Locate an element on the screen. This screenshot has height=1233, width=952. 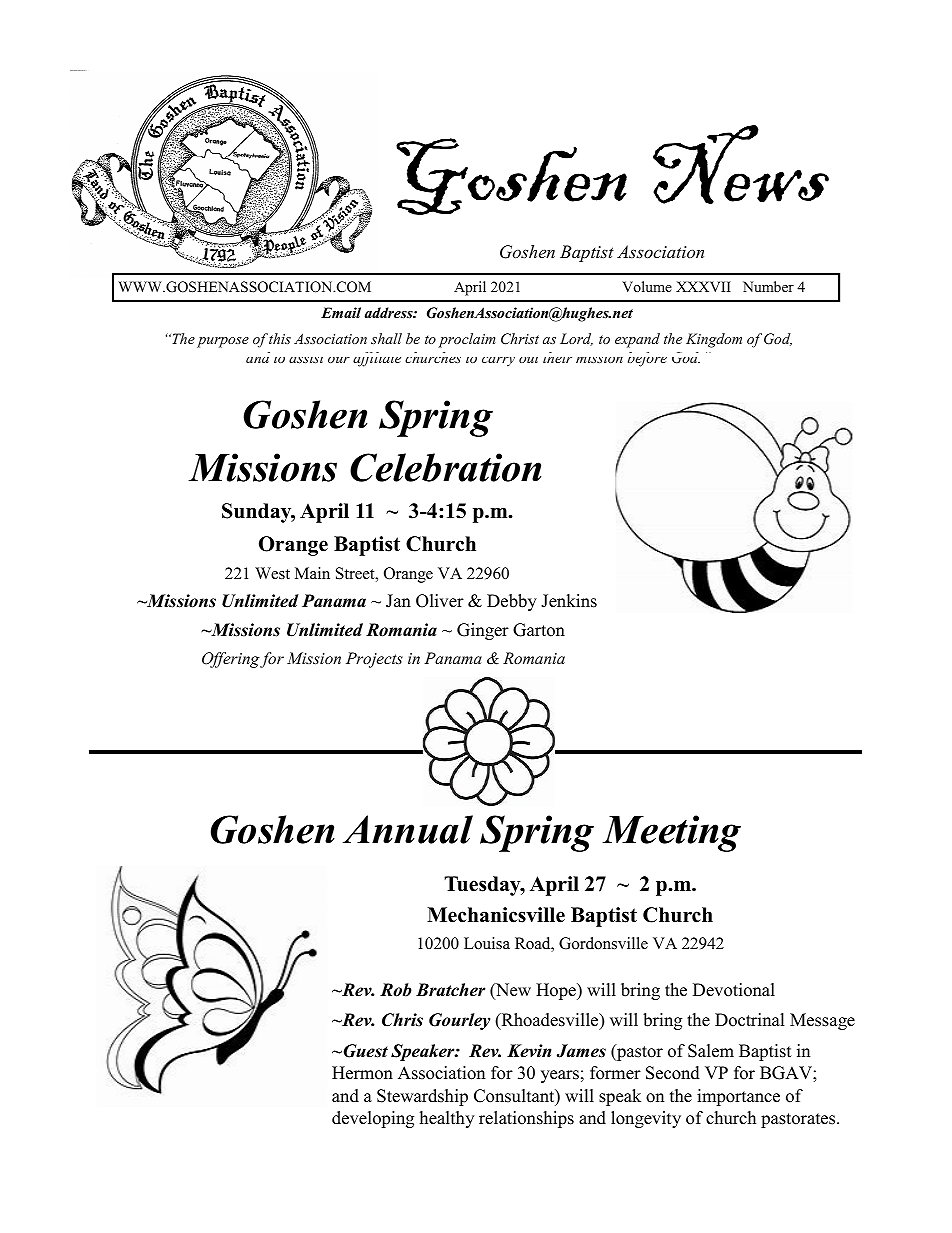
Email is located at coordinates (341, 312).
